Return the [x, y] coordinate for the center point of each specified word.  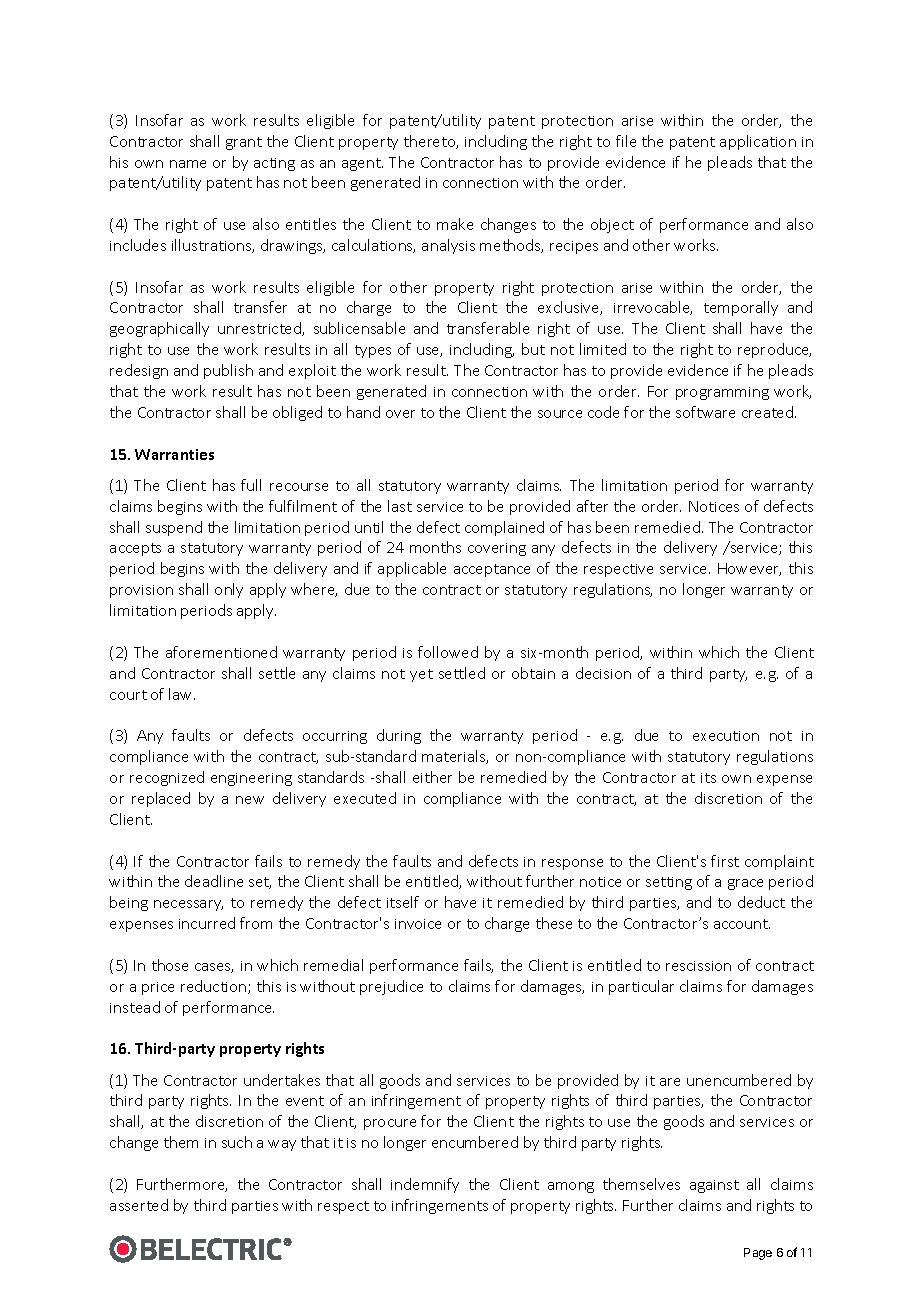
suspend [174, 528]
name [188, 164]
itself [403, 902]
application [758, 142]
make [455, 224]
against [714, 1186]
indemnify [425, 1185]
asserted [139, 1205]
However [749, 569]
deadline [214, 881]
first [725, 861]
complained [504, 528]
